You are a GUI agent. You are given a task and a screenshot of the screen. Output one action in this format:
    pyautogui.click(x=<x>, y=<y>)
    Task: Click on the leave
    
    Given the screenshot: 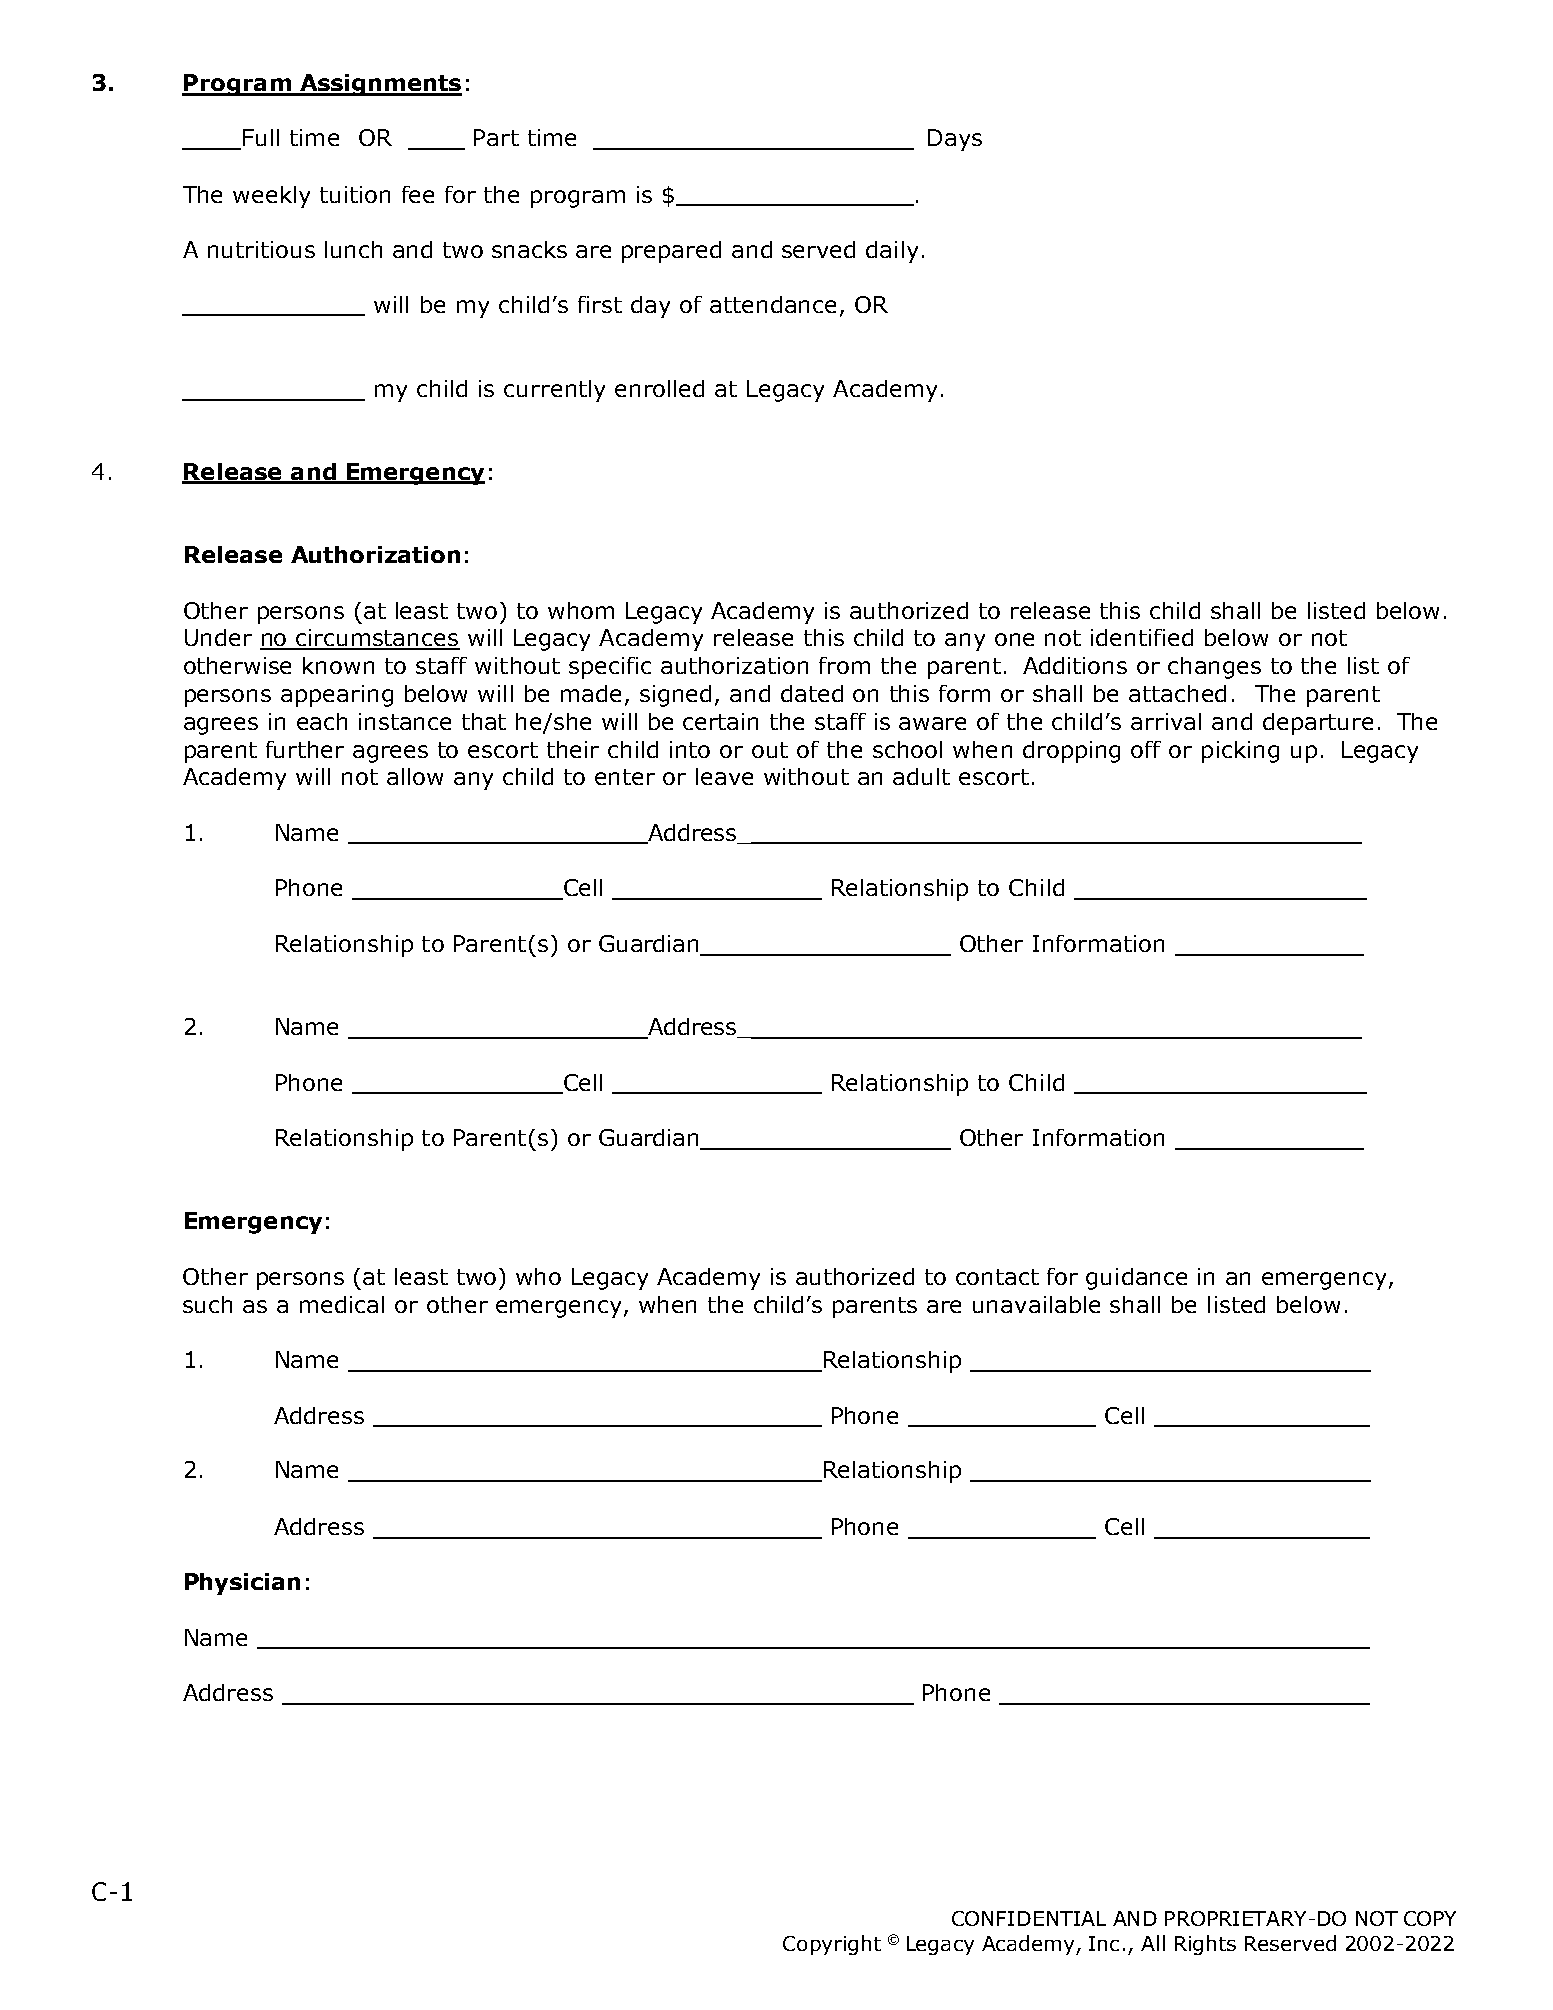 What is the action you would take?
    pyautogui.click(x=724, y=776)
